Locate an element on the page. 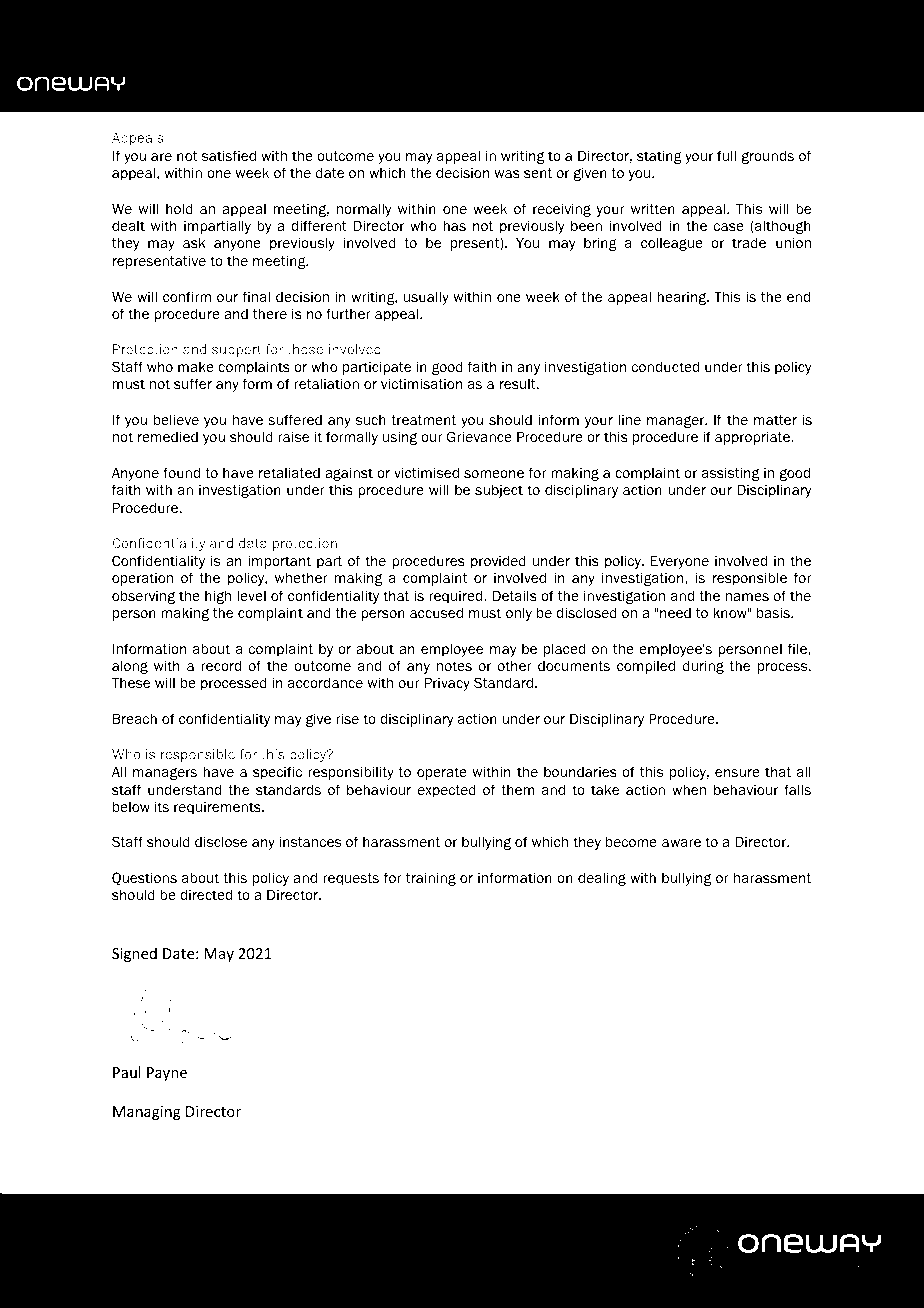 This image has width=924, height=1308. Payne is located at coordinates (167, 1074).
